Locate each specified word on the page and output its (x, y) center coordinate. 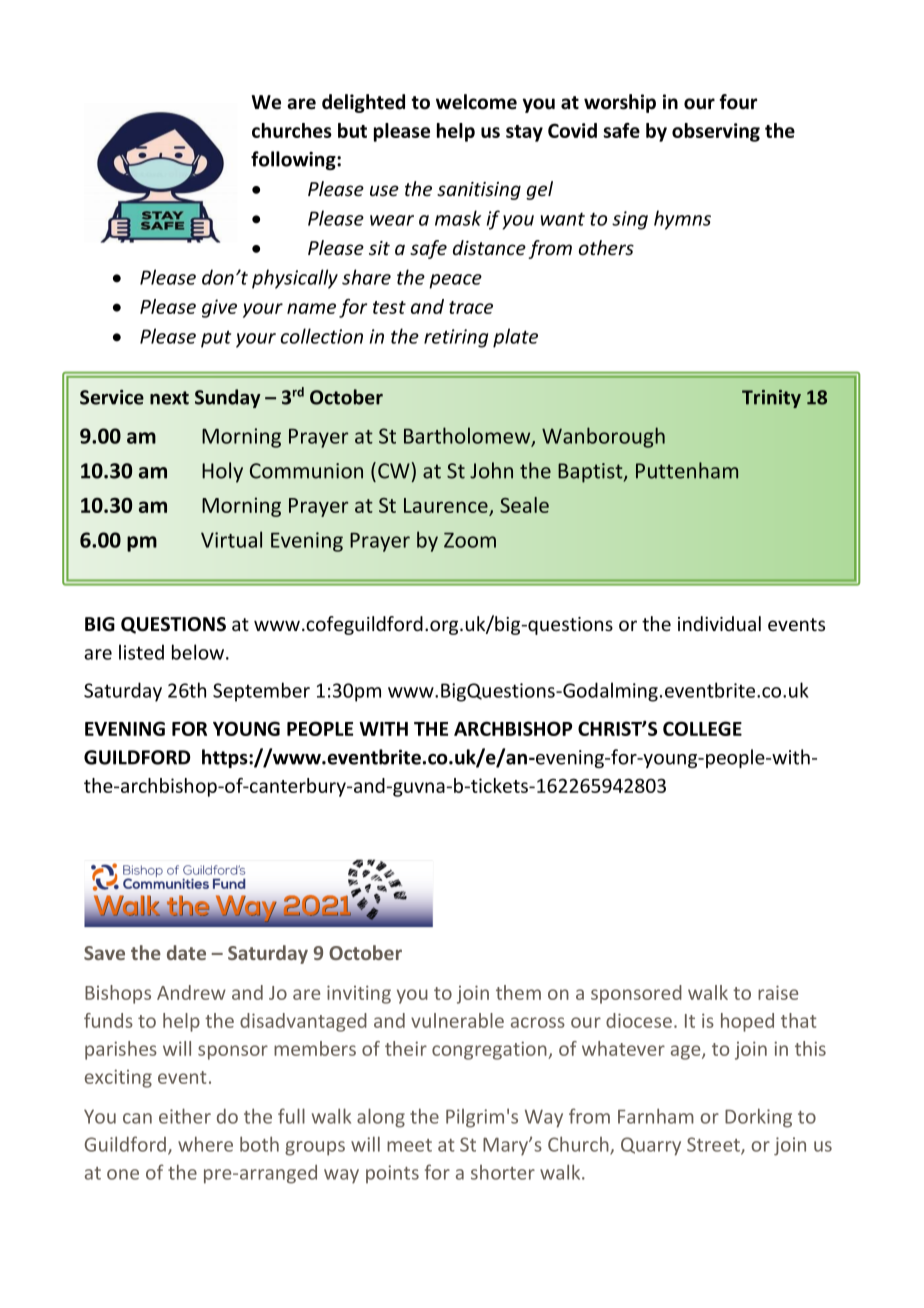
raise (778, 992)
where (205, 1144)
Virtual (231, 539)
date (186, 952)
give (219, 308)
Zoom (470, 540)
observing (716, 132)
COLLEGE (702, 728)
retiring (456, 338)
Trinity (771, 399)
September (261, 692)
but (352, 130)
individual (719, 623)
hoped (747, 1022)
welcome (476, 102)
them (518, 992)
